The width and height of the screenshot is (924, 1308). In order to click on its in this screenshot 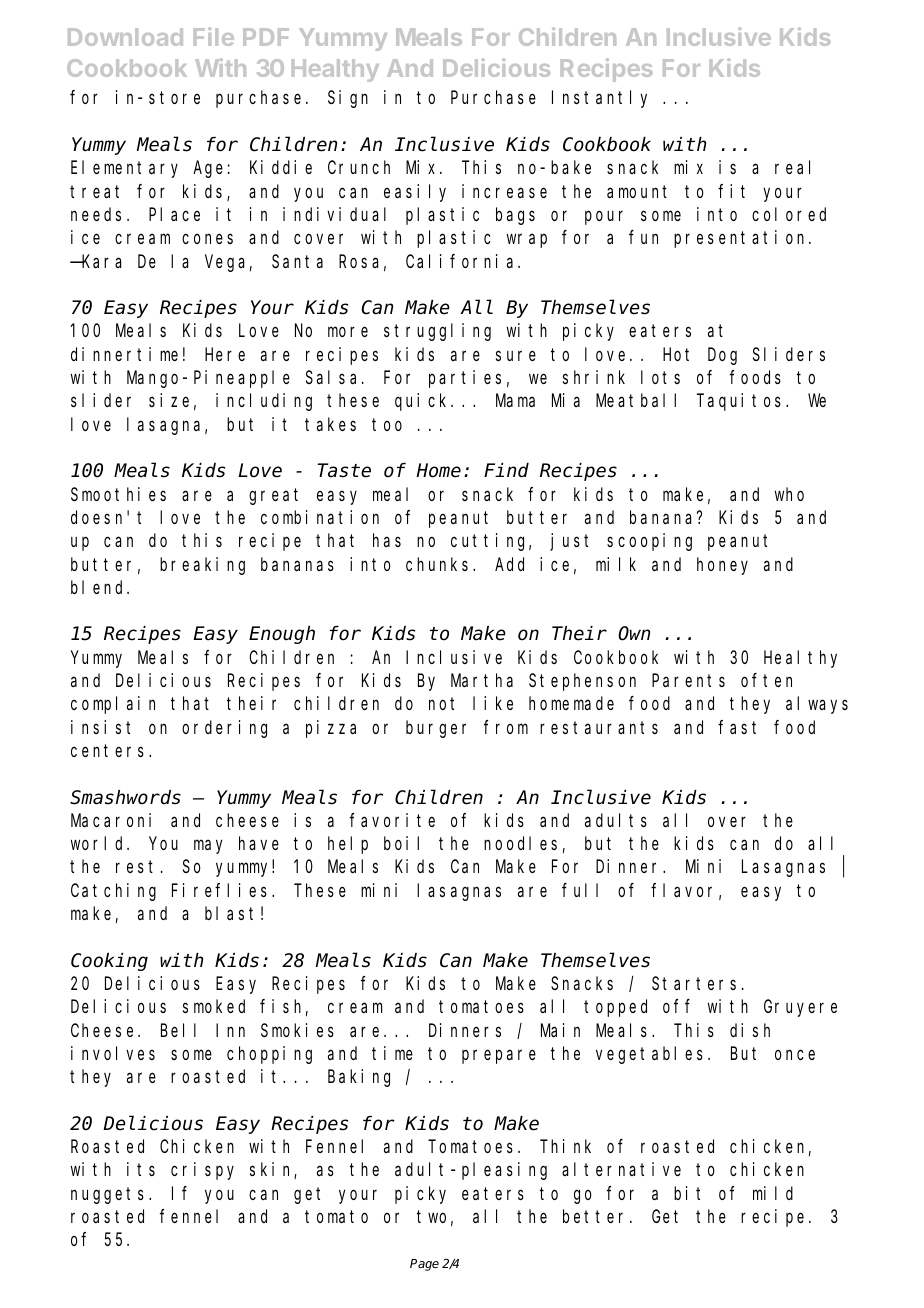, I will do `click(141, 1169)`.
